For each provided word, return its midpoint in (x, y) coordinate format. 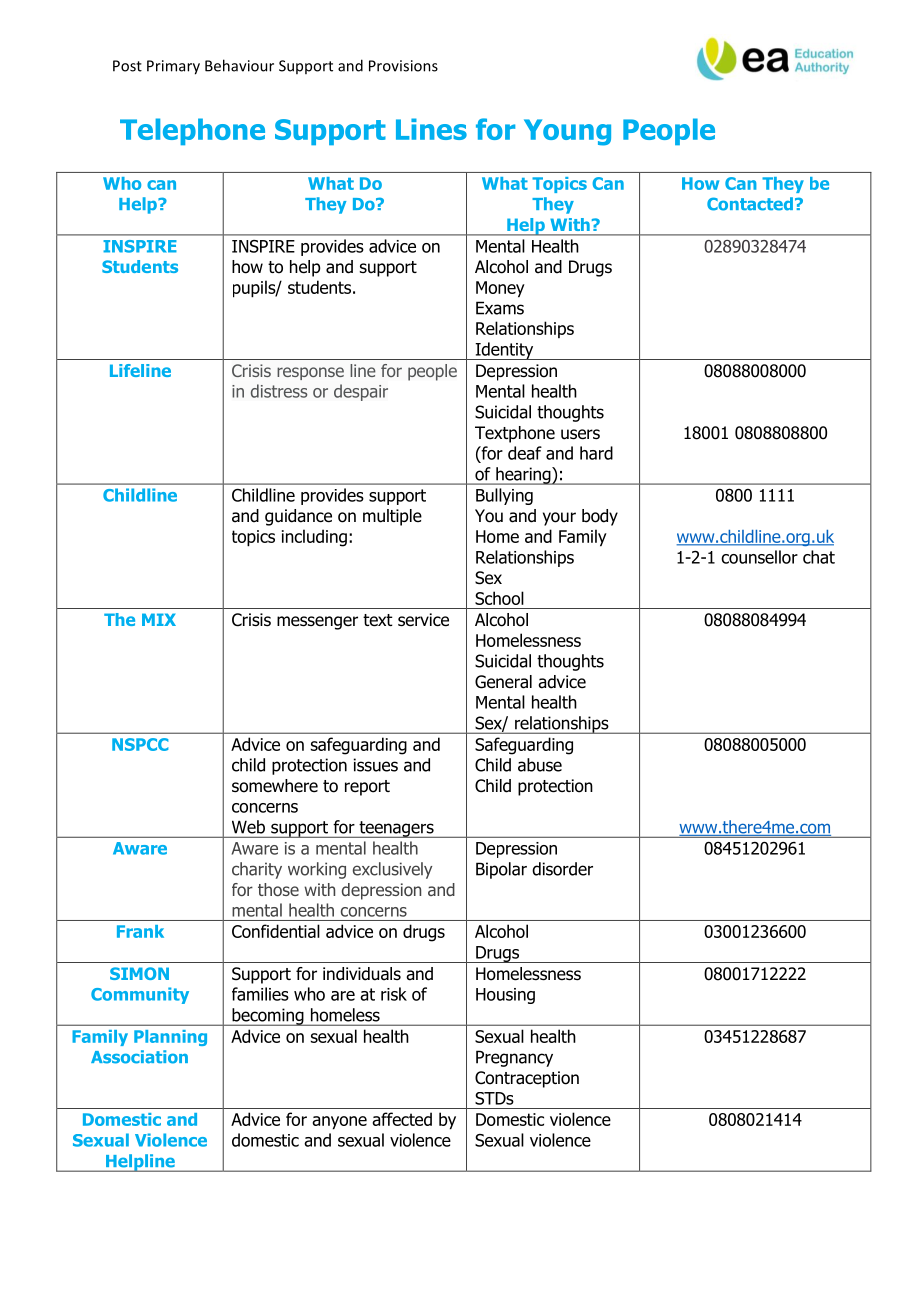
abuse (540, 765)
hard (596, 453)
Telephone (192, 131)
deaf (525, 453)
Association (139, 1057)
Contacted (750, 204)
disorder (562, 869)
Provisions (403, 66)
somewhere (275, 786)
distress (279, 391)
